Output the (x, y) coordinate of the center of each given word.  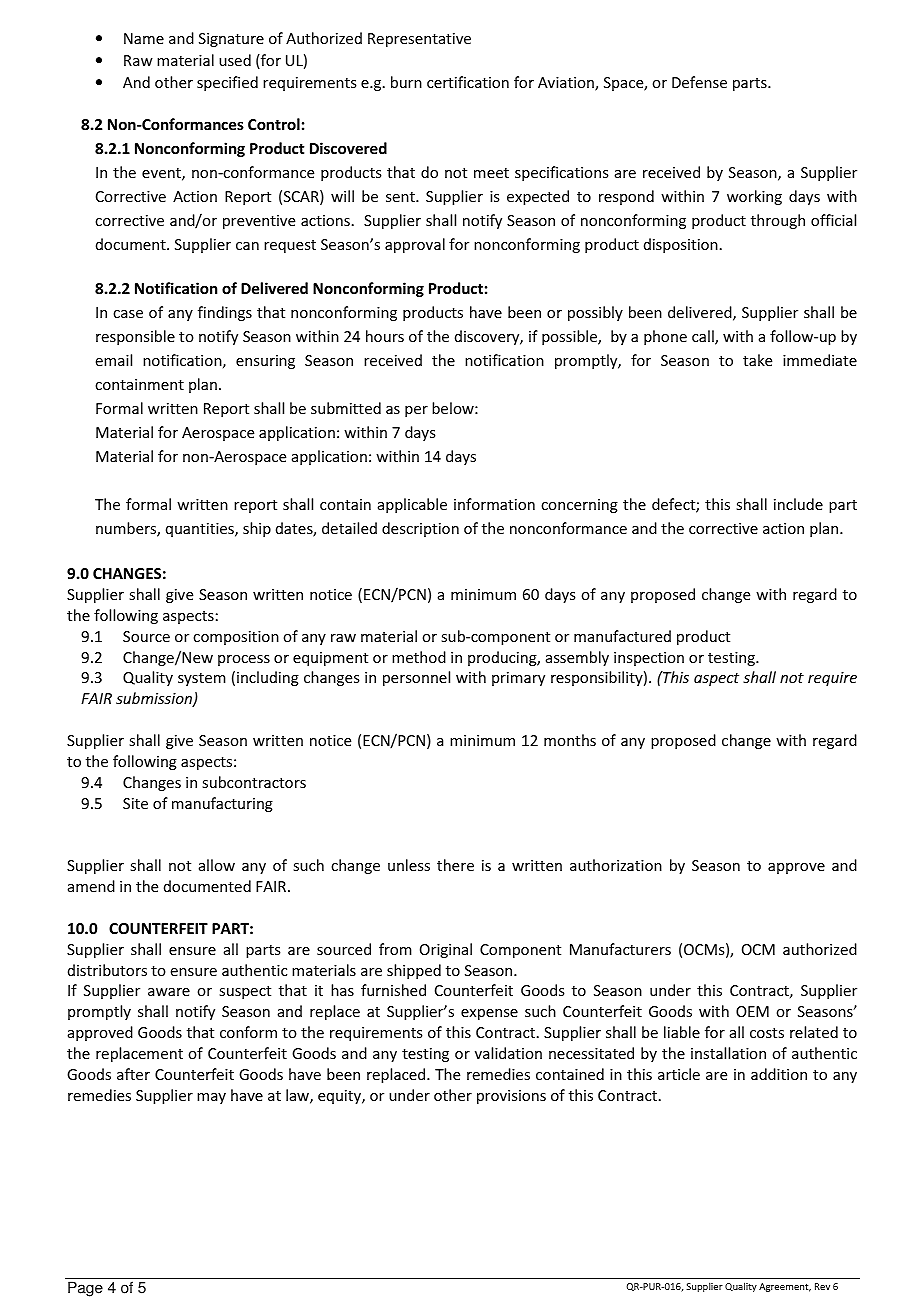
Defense (699, 82)
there (455, 865)
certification (468, 82)
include (798, 504)
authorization (616, 865)
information (494, 504)
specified (227, 83)
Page (85, 1289)
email (114, 360)
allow (217, 865)
